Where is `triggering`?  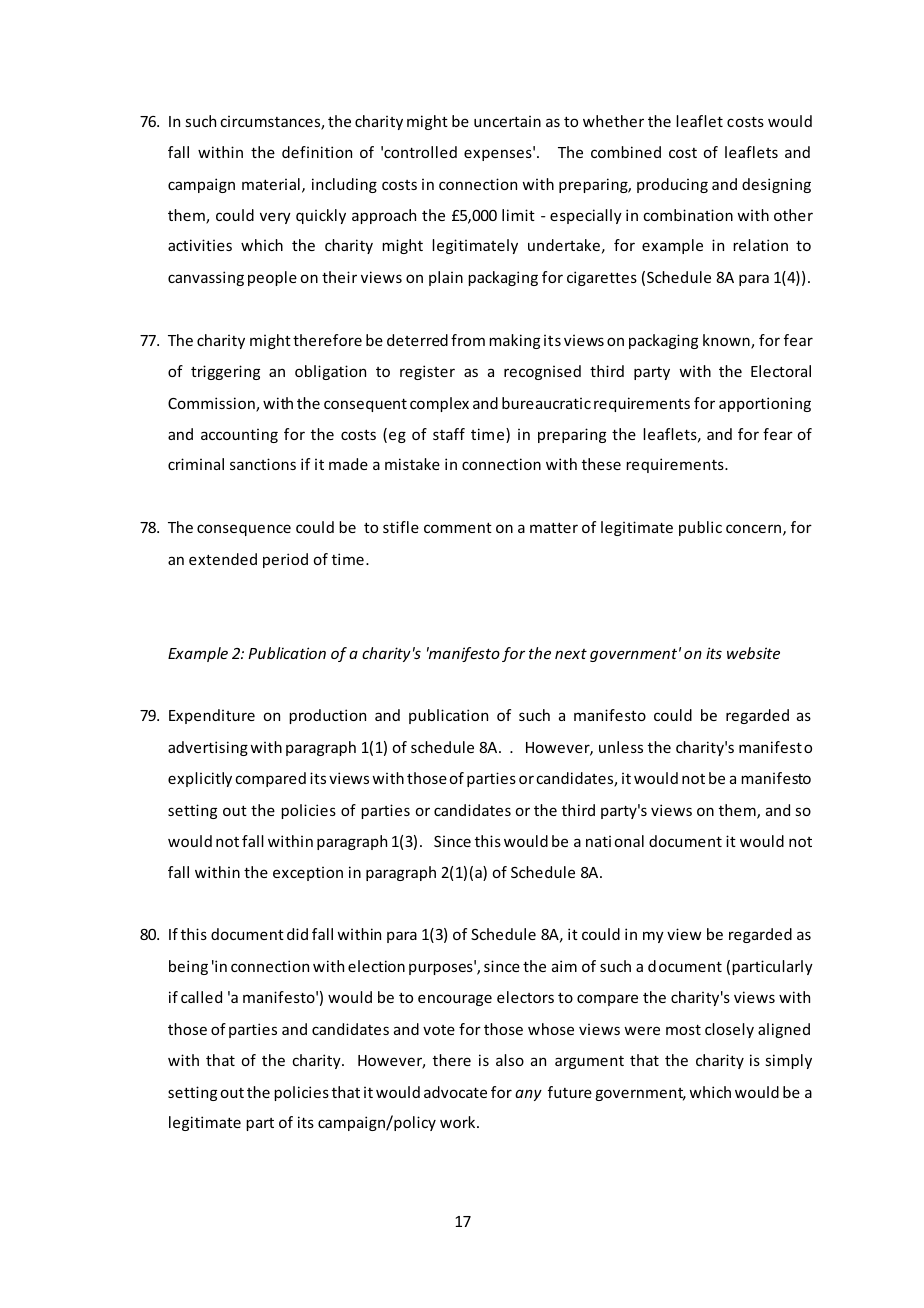 triggering is located at coordinates (225, 372).
